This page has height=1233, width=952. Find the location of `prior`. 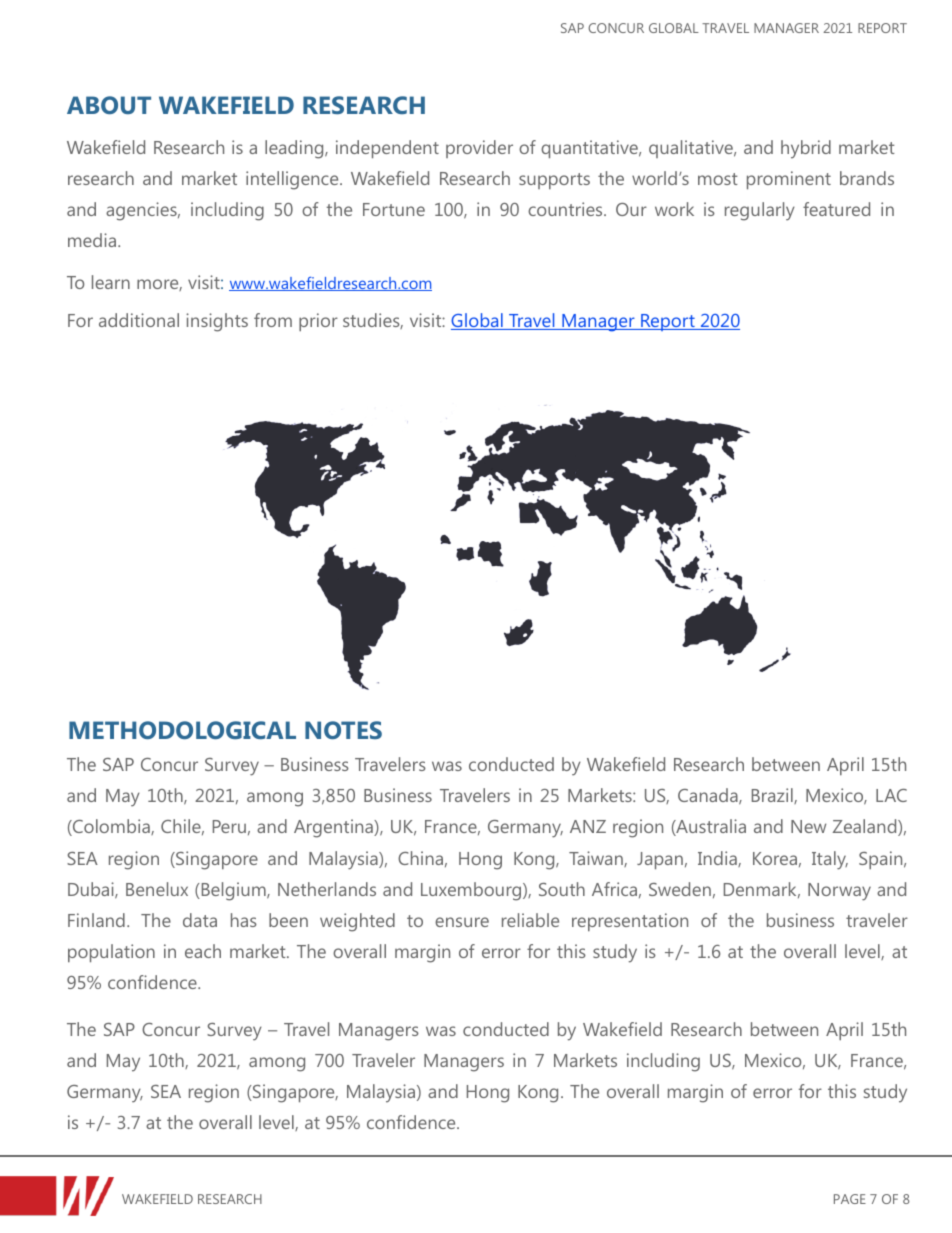

prior is located at coordinates (318, 322).
